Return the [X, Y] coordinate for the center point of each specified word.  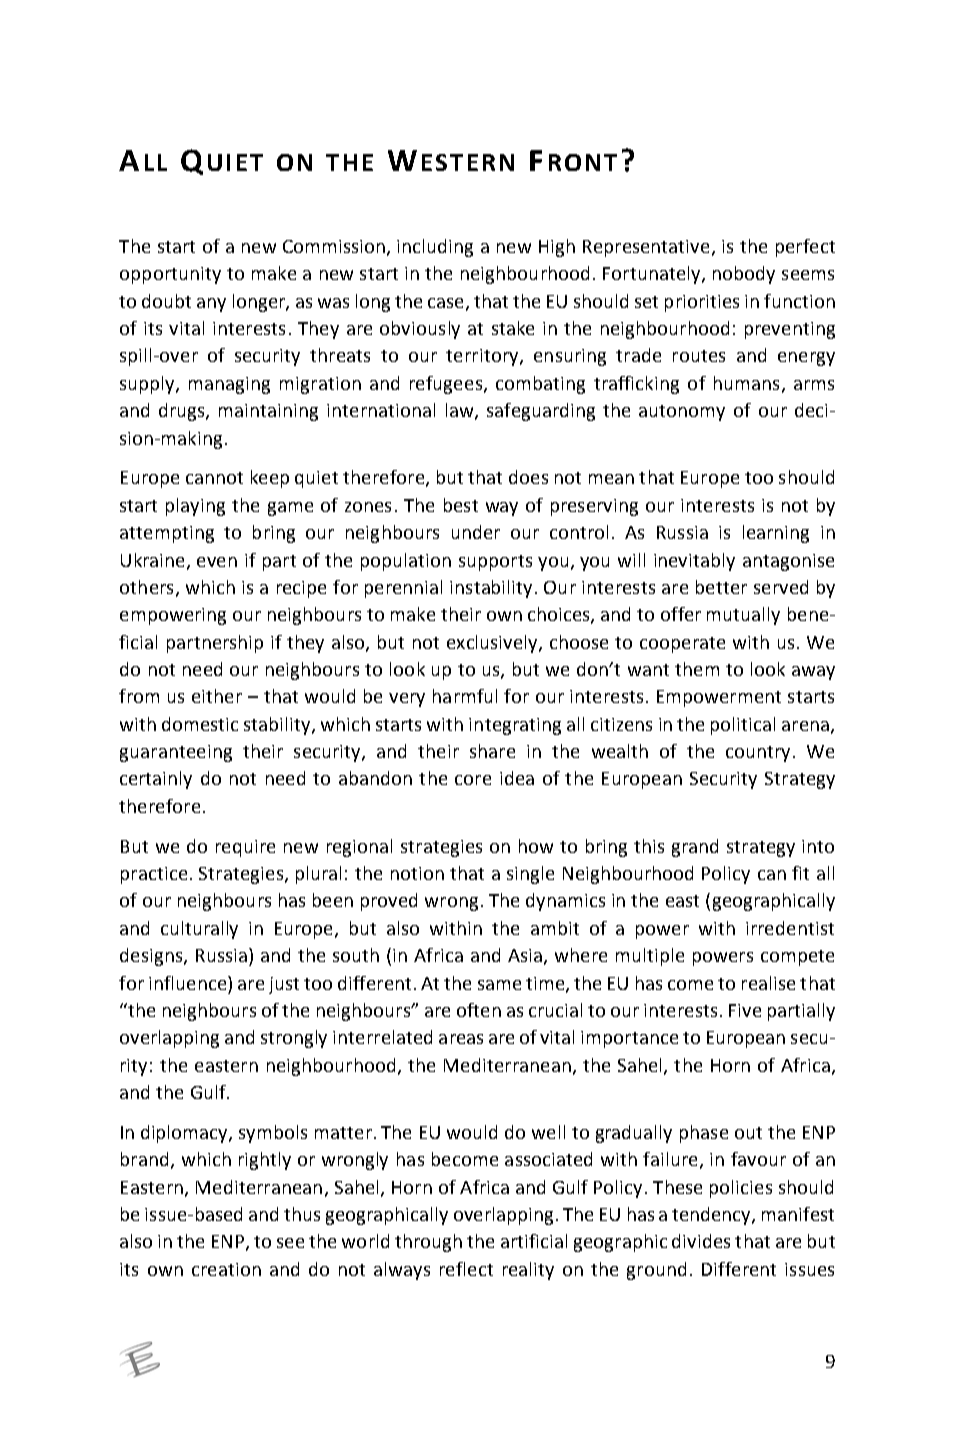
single [530, 875]
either [217, 696]
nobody [744, 275]
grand [695, 848]
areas [461, 1039]
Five [745, 1010]
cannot [214, 478]
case [445, 303]
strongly [294, 1039]
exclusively [493, 644]
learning [776, 534]
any [211, 305]
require [245, 848]
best [461, 505]
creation [226, 1269]
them [697, 669]
